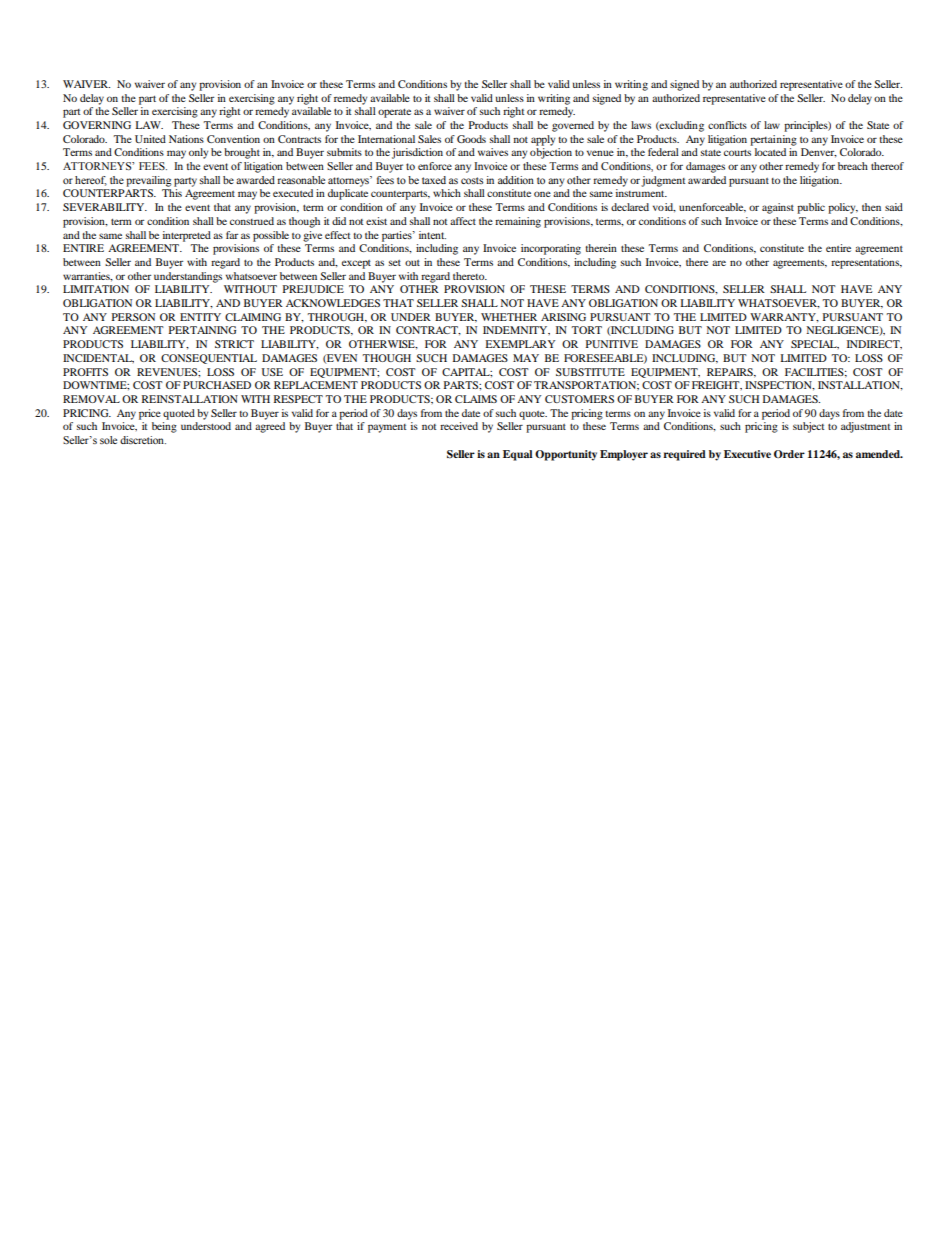 Image resolution: width=952 pixels, height=1233 pixels. Describe the element at coordinates (517, 455) in the screenshot. I see `Equal` at that location.
